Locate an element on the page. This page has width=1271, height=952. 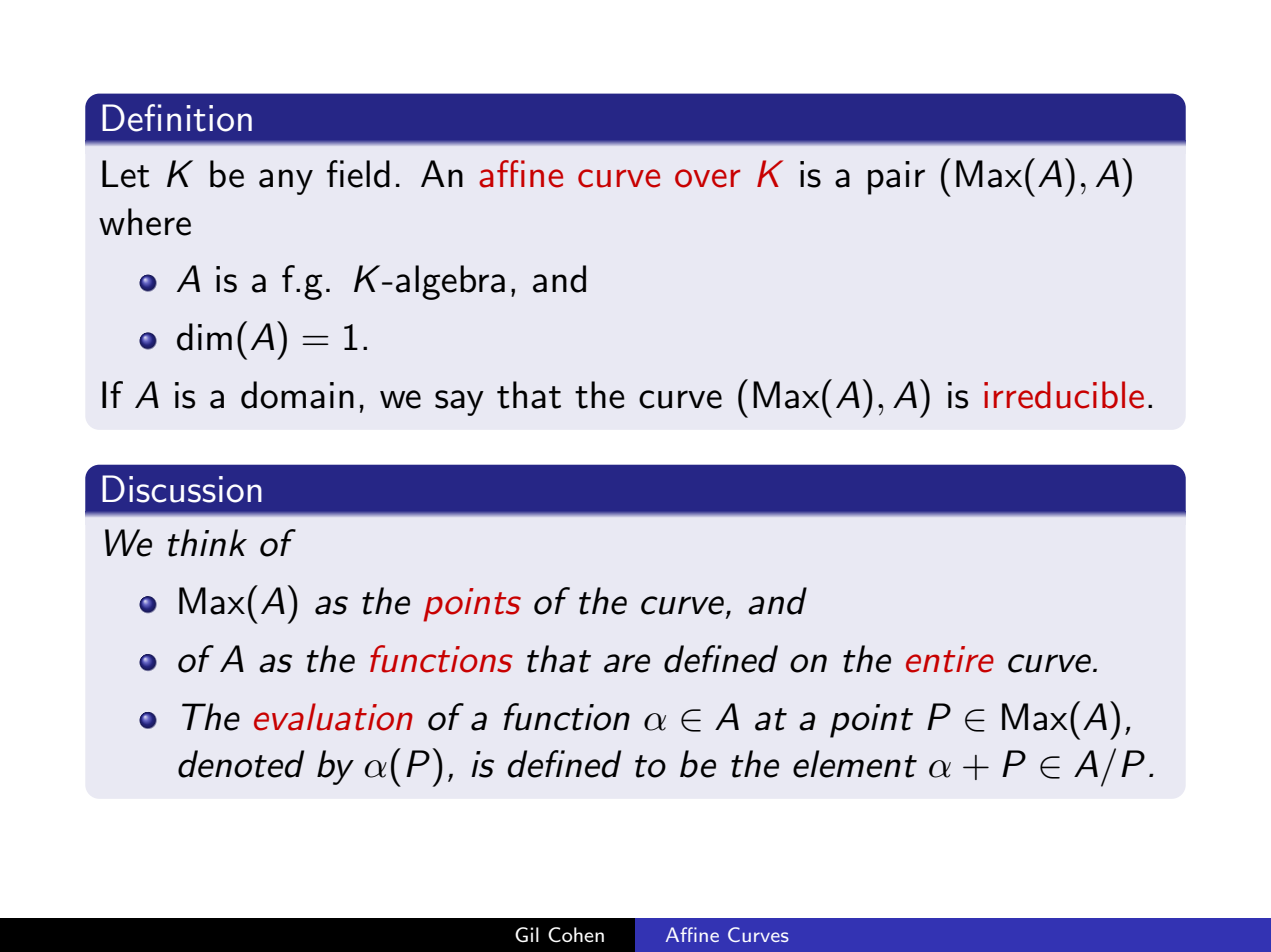
evaluation is located at coordinates (333, 717).
